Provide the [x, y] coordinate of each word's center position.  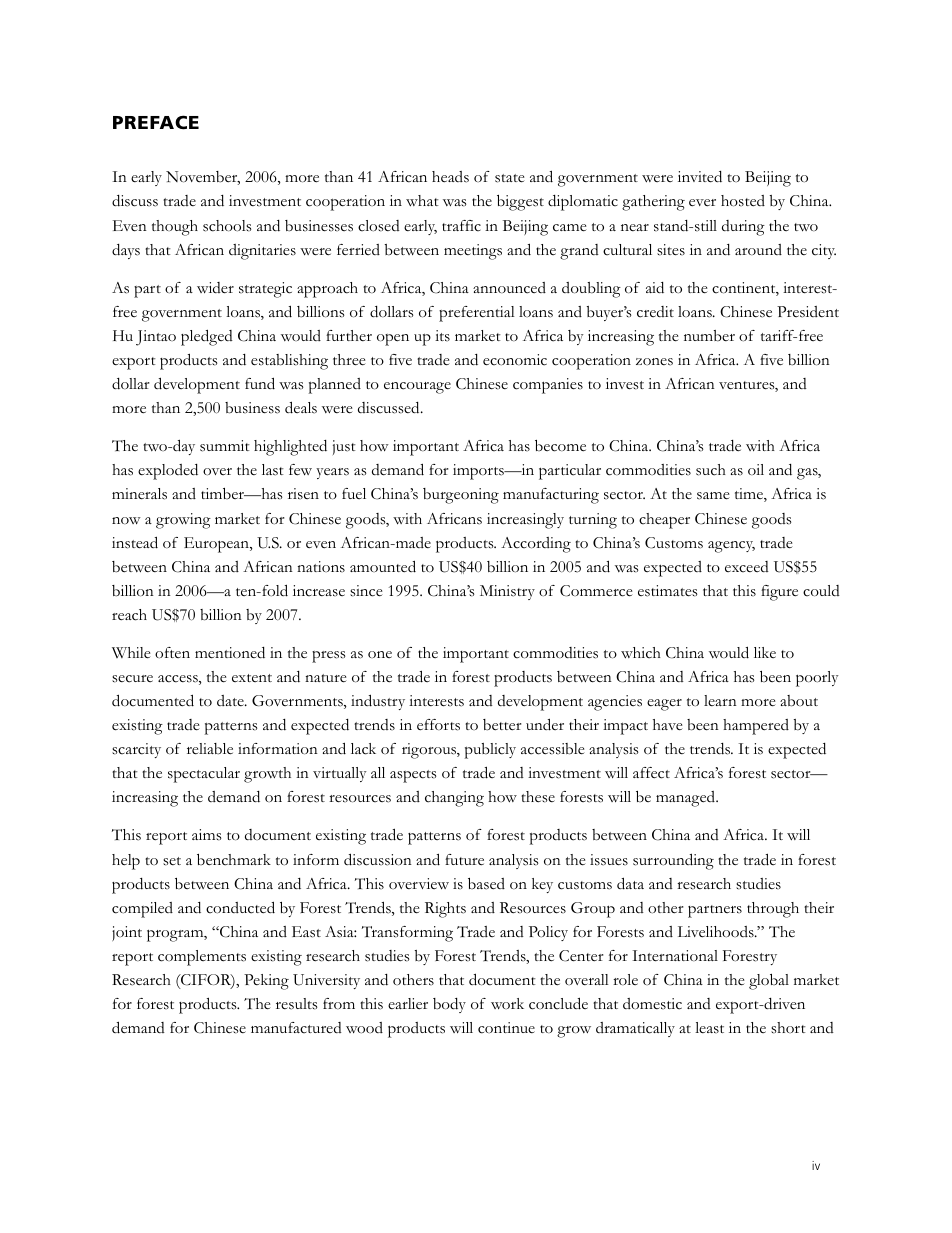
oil [756, 469]
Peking [266, 982]
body [449, 1005]
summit [225, 446]
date [231, 700]
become [560, 446]
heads [450, 177]
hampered [756, 727]
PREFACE [156, 122]
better [502, 725]
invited [700, 177]
